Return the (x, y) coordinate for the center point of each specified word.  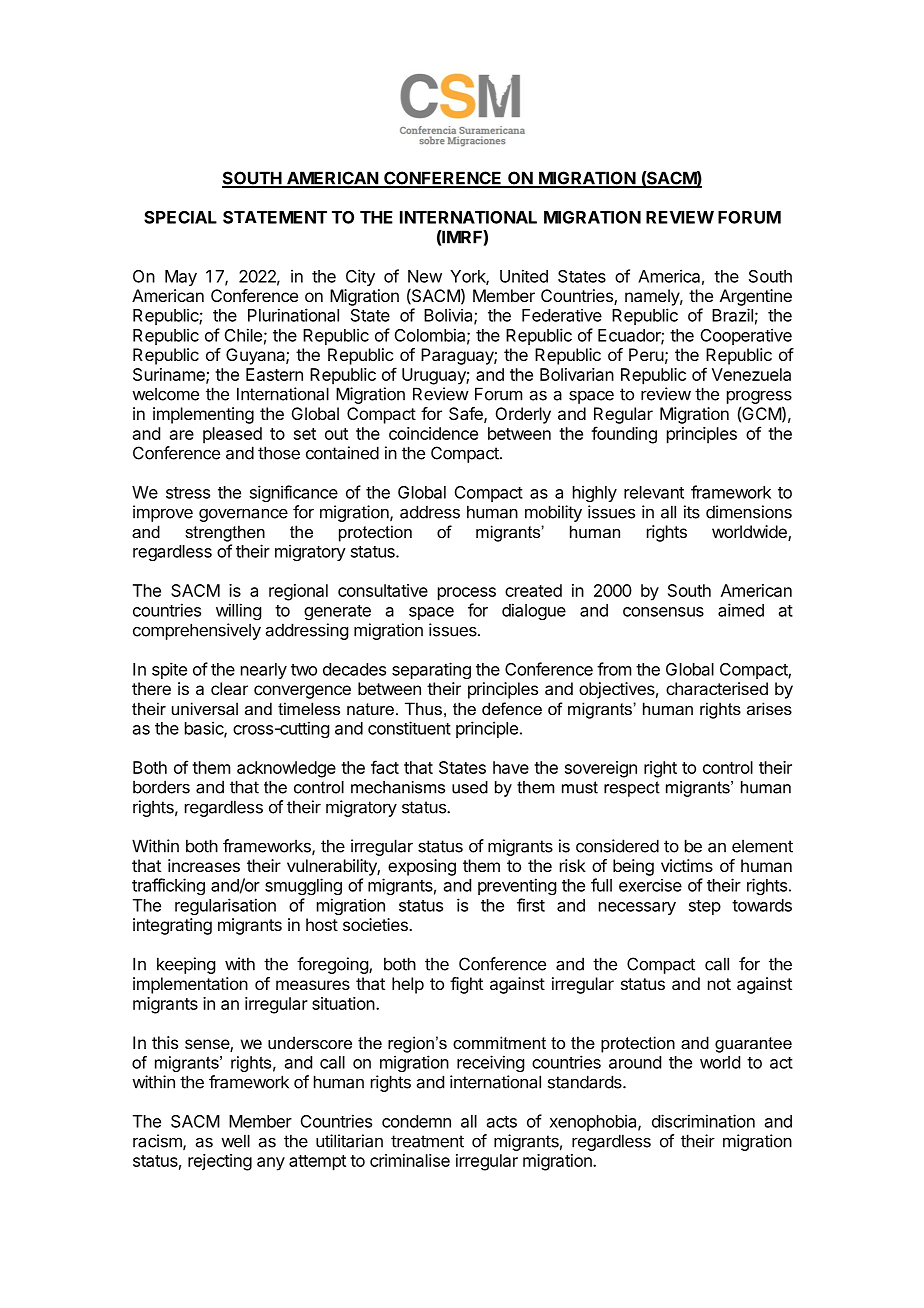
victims (687, 865)
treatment (427, 1141)
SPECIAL (180, 217)
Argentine (756, 297)
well (235, 1141)
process (467, 594)
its (692, 512)
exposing (422, 867)
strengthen (225, 533)
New (425, 276)
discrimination (703, 1121)
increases (204, 865)
